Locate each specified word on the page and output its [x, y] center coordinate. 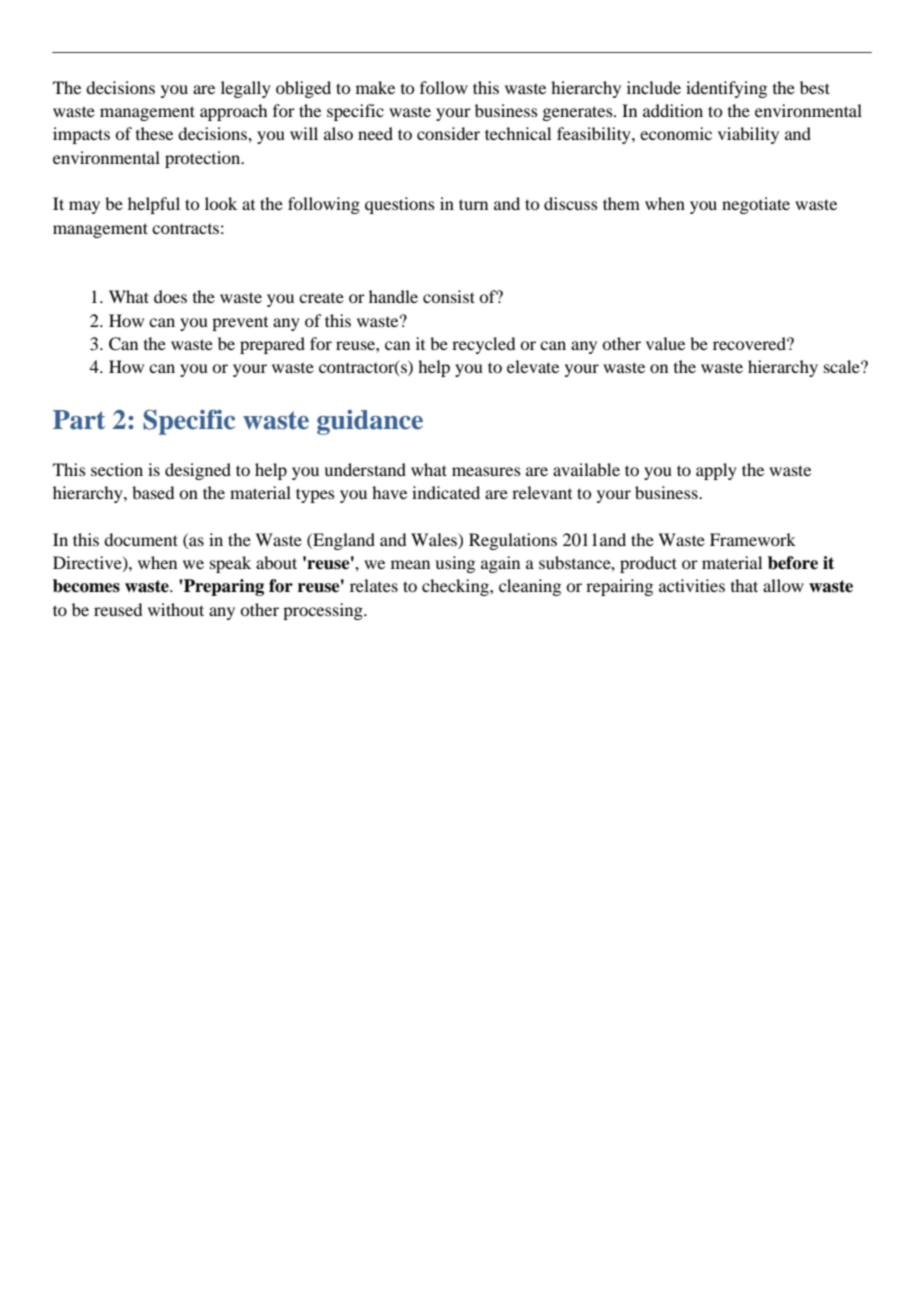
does [170, 296]
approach [233, 112]
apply [716, 471]
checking [456, 587]
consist [449, 296]
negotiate [756, 205]
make [375, 87]
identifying [726, 89]
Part [79, 420]
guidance [370, 422]
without [176, 609]
